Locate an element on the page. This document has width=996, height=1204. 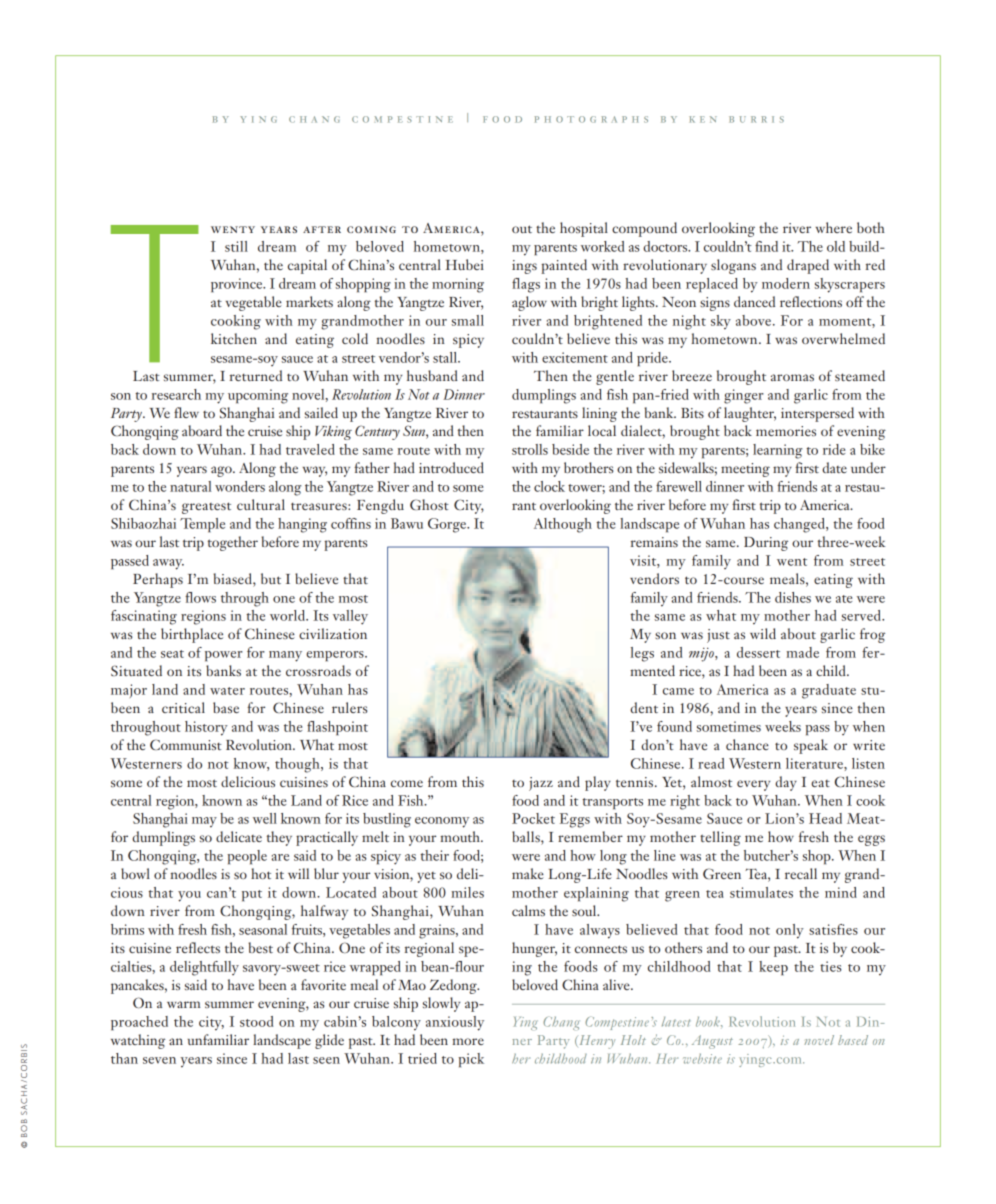
kitchen is located at coordinates (234, 338).
